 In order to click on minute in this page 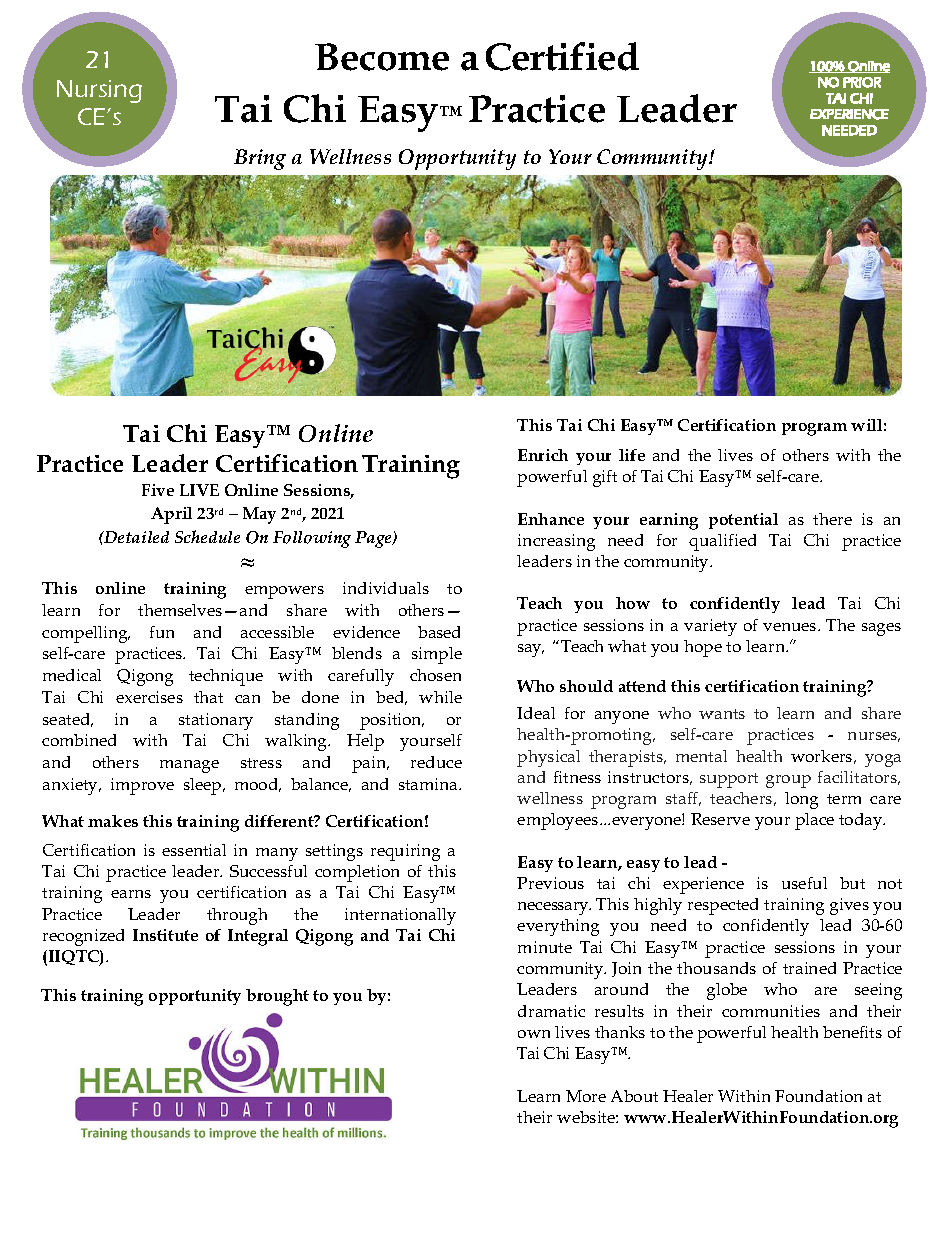, I will do `click(545, 947)`.
